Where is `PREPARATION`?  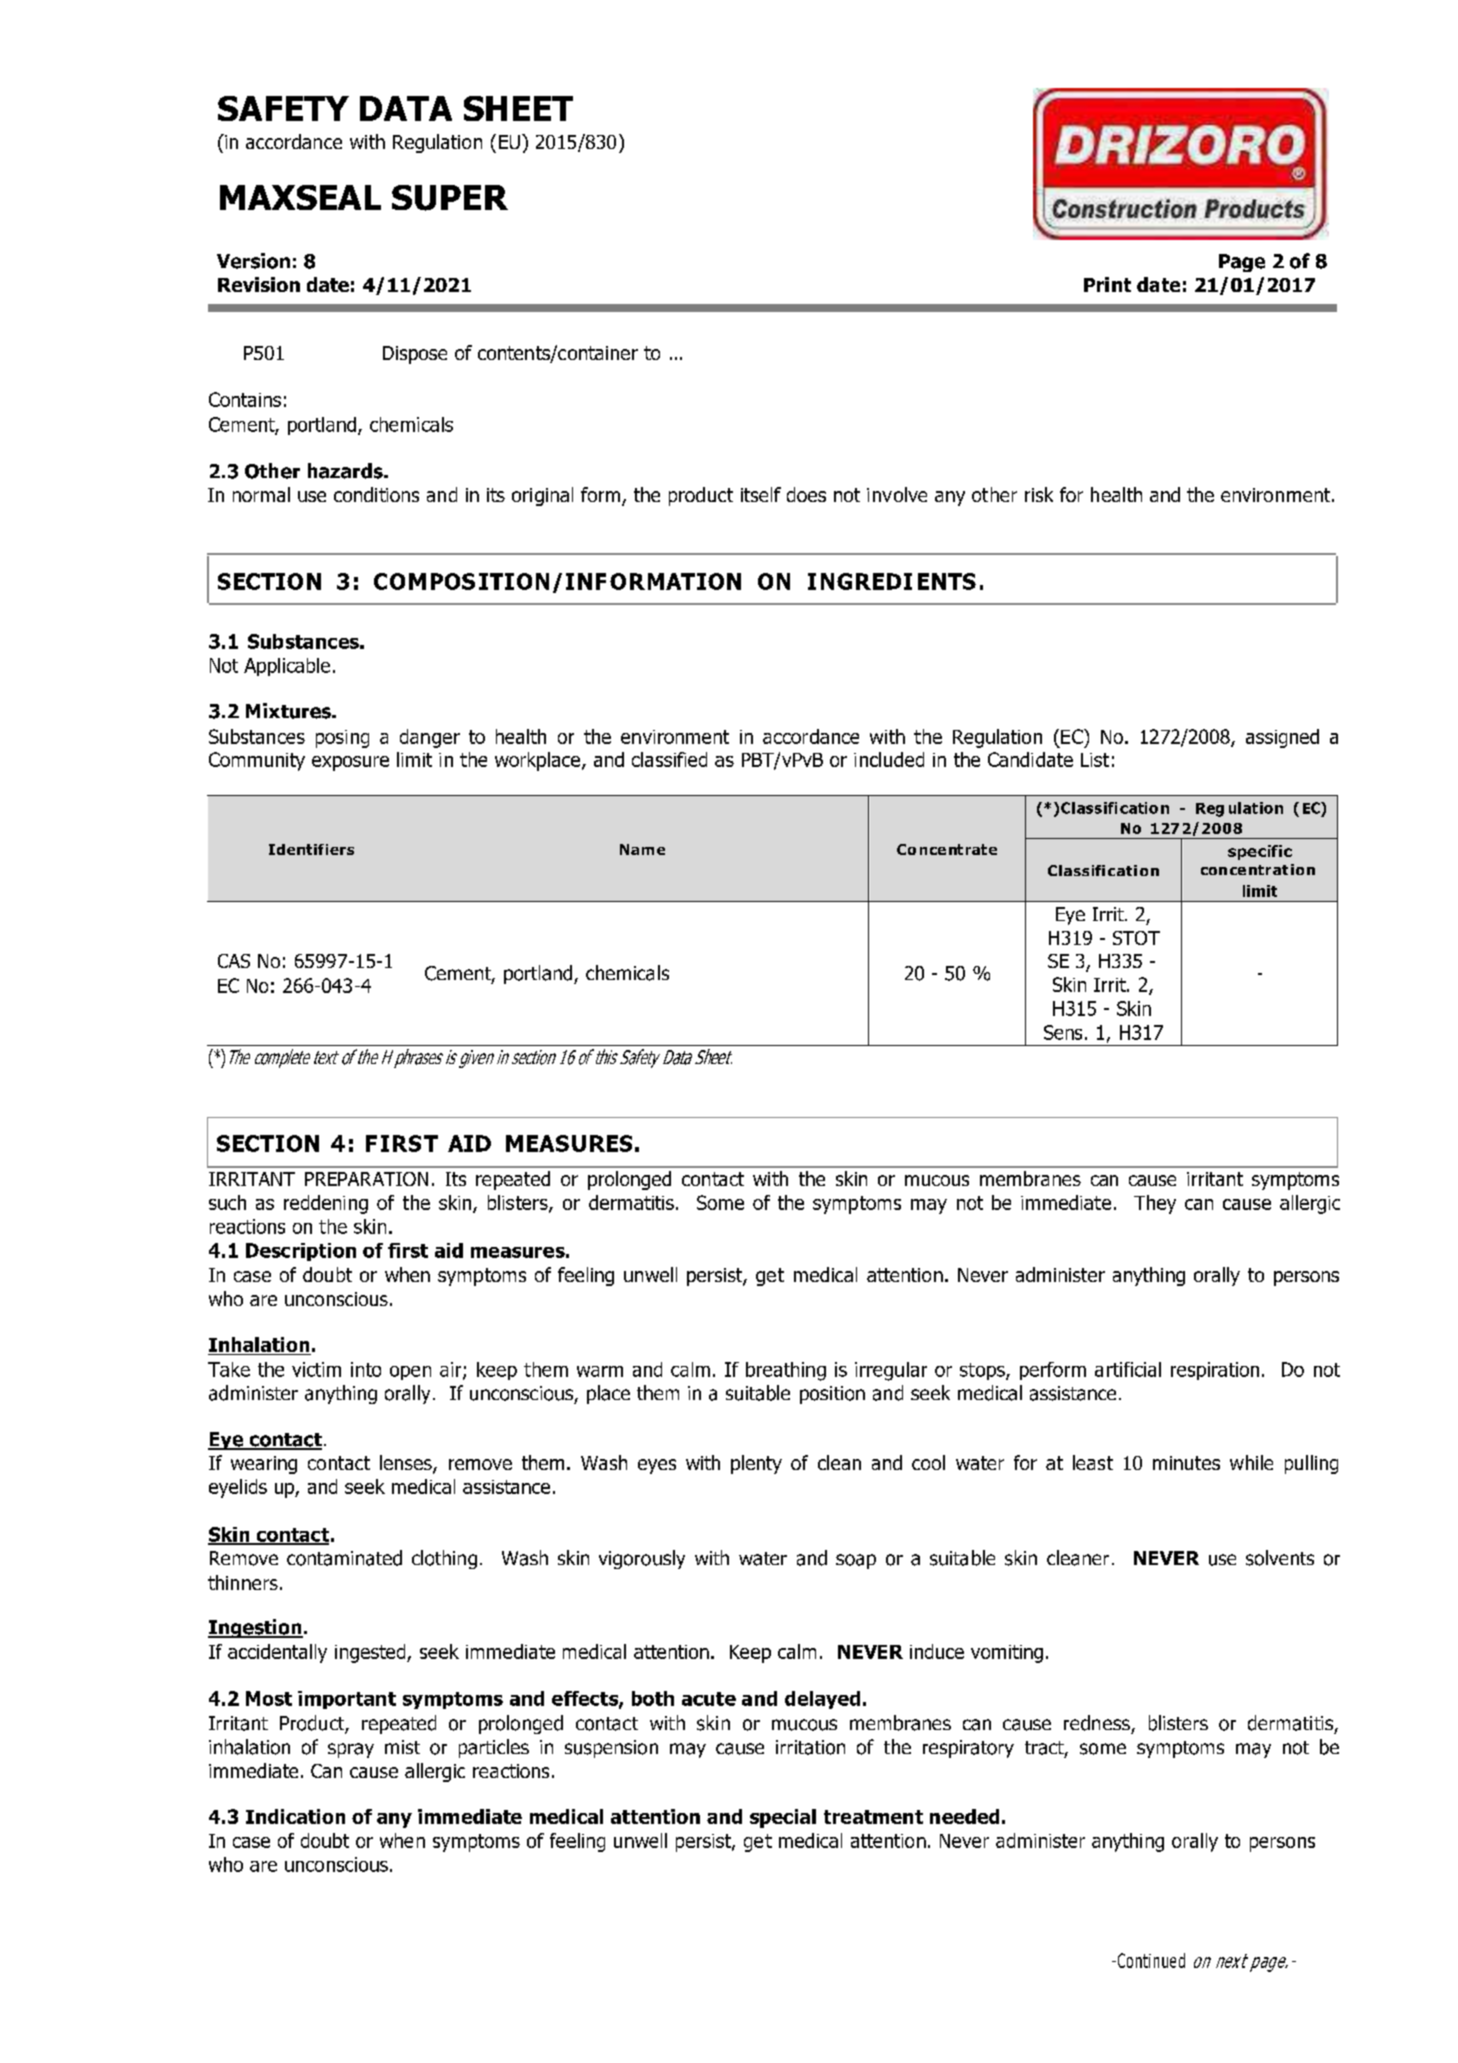 PREPARATION is located at coordinates (366, 1179).
